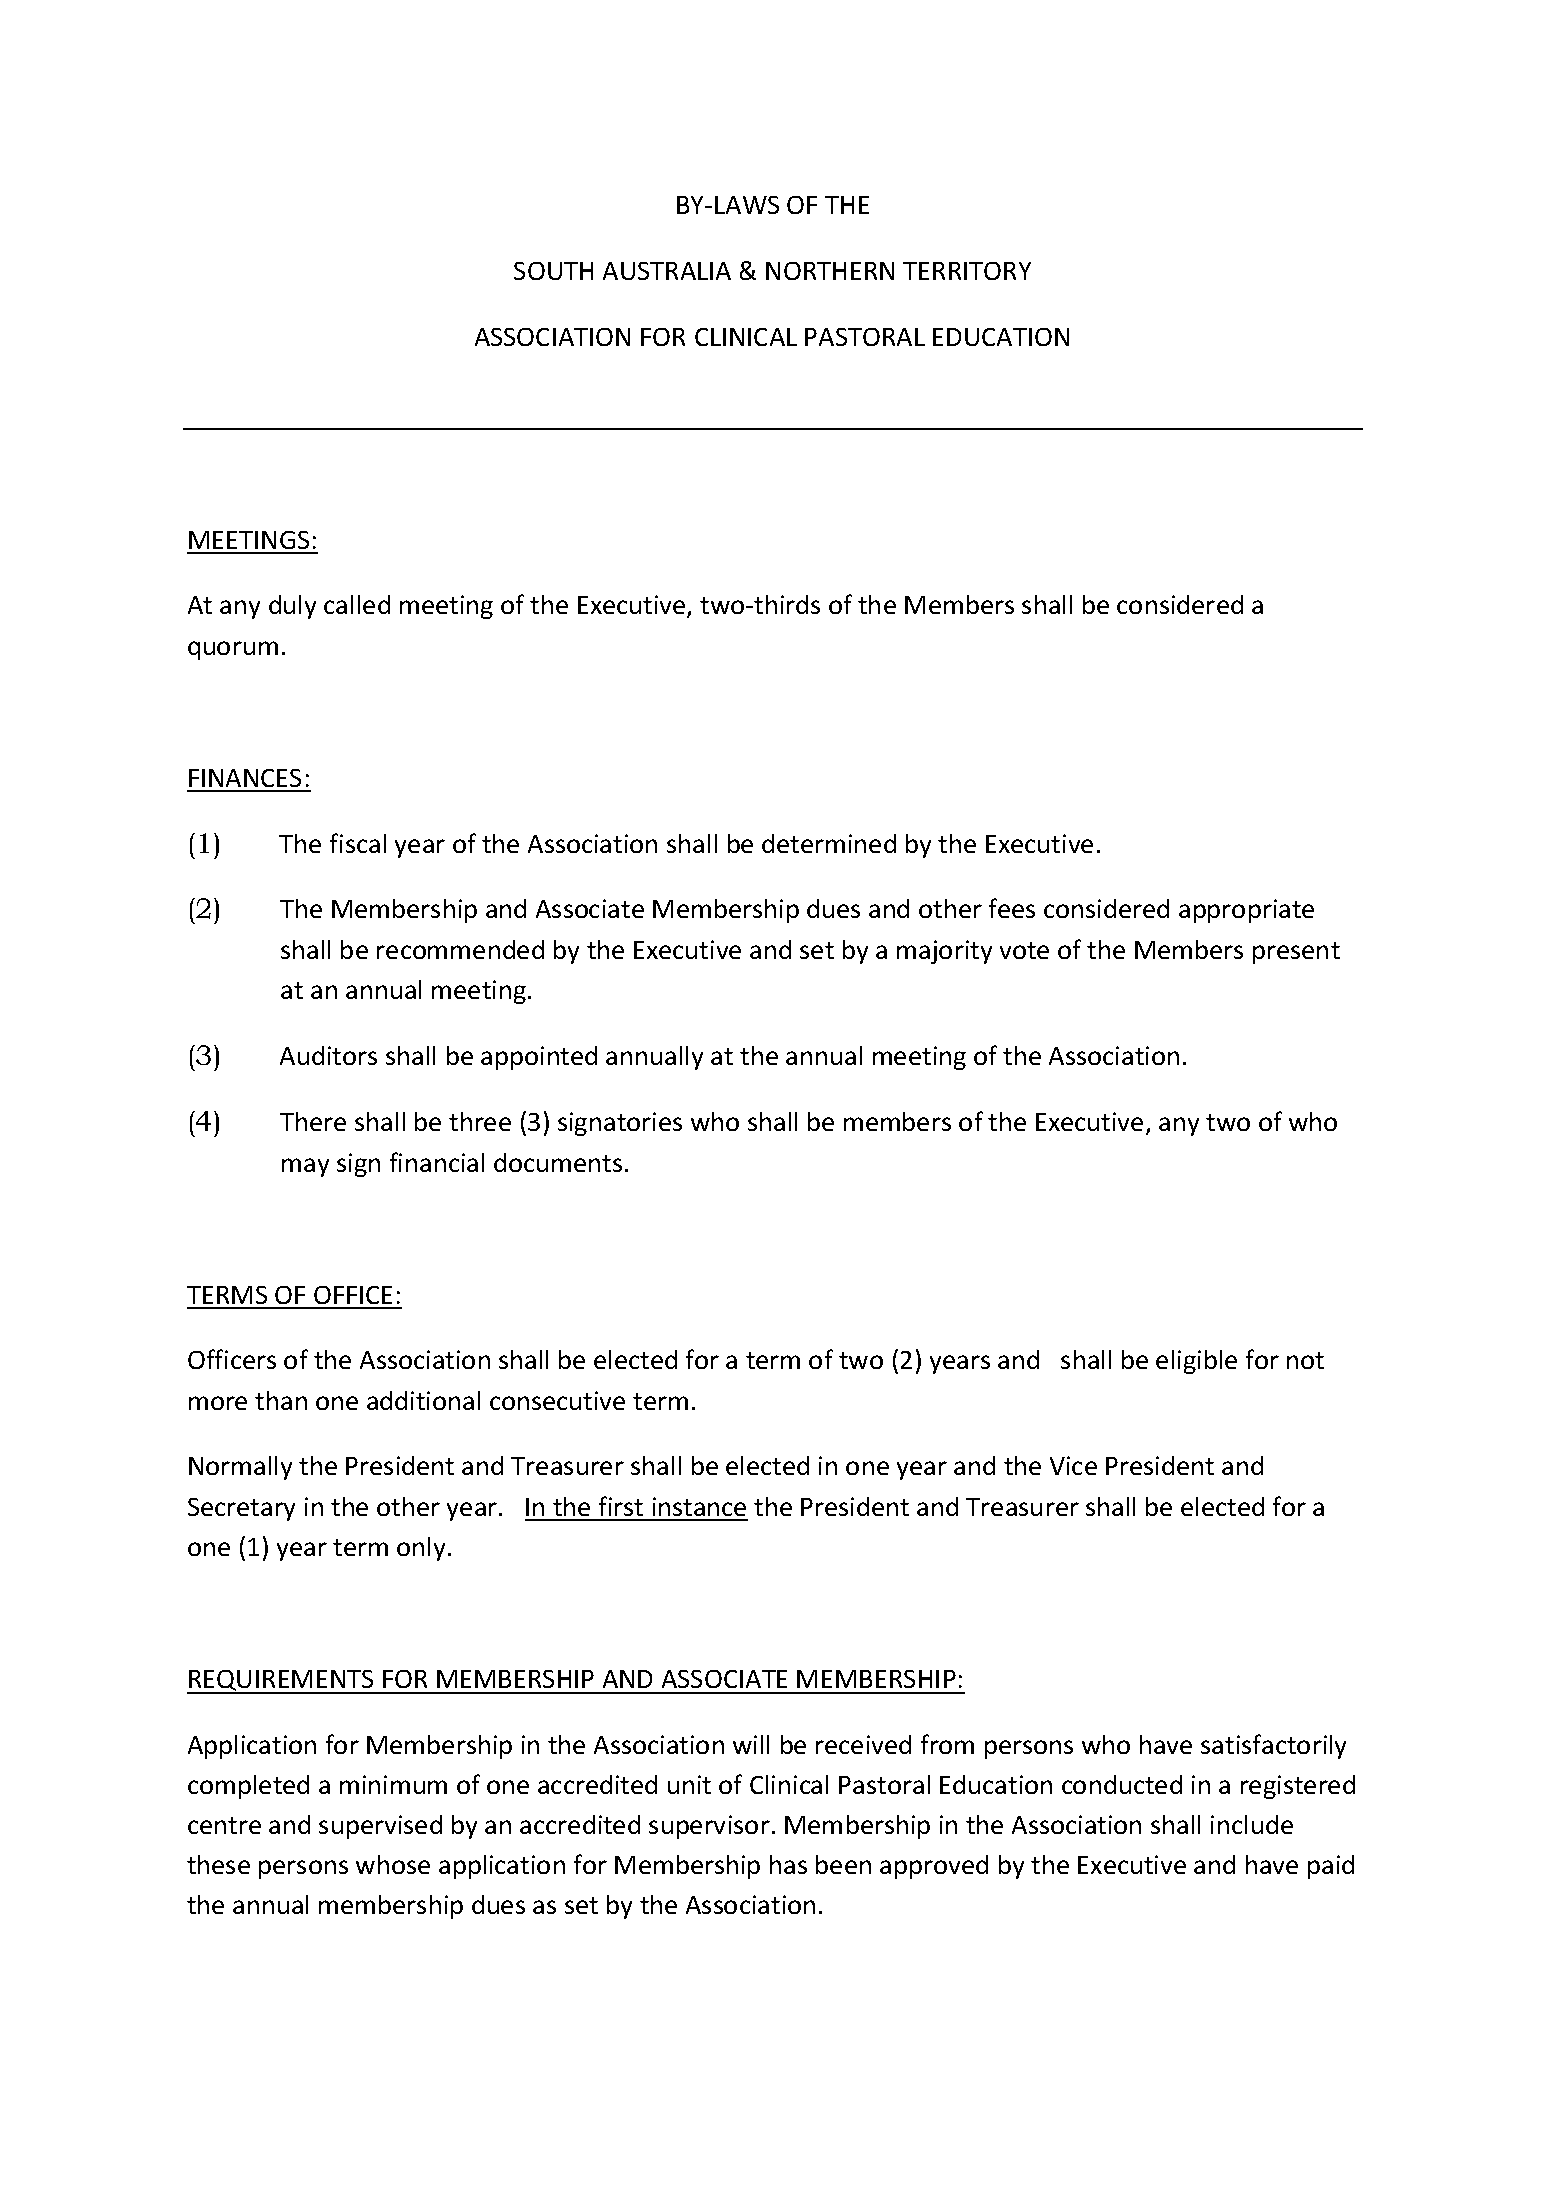 This screenshot has height=2186, width=1546. Describe the element at coordinates (380, 1827) in the screenshot. I see `supervised` at that location.
